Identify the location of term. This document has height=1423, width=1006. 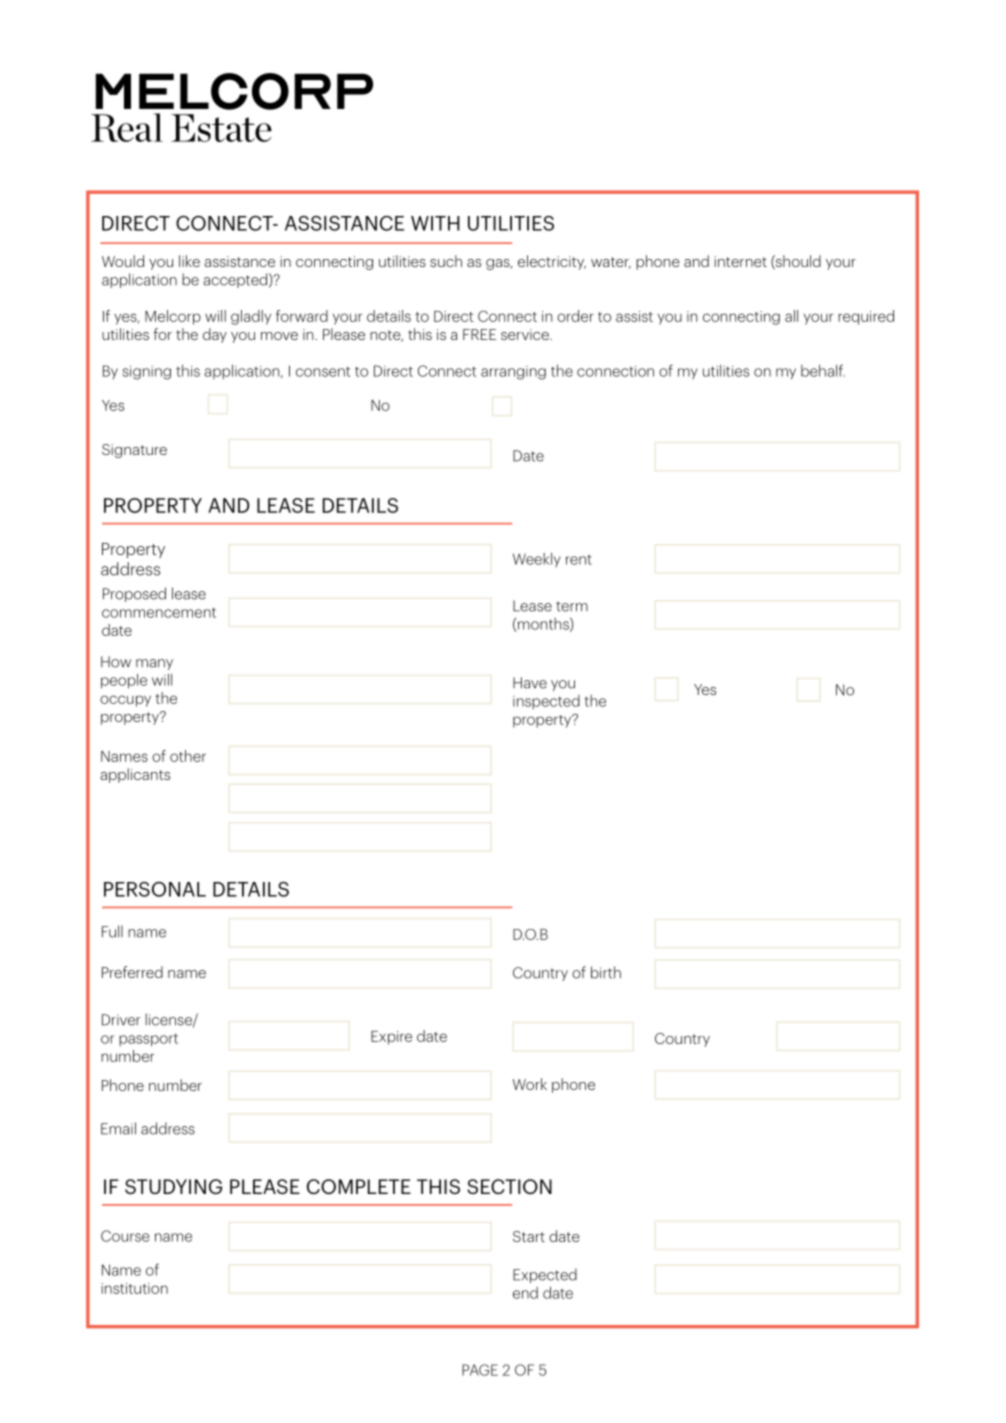
(572, 606).
